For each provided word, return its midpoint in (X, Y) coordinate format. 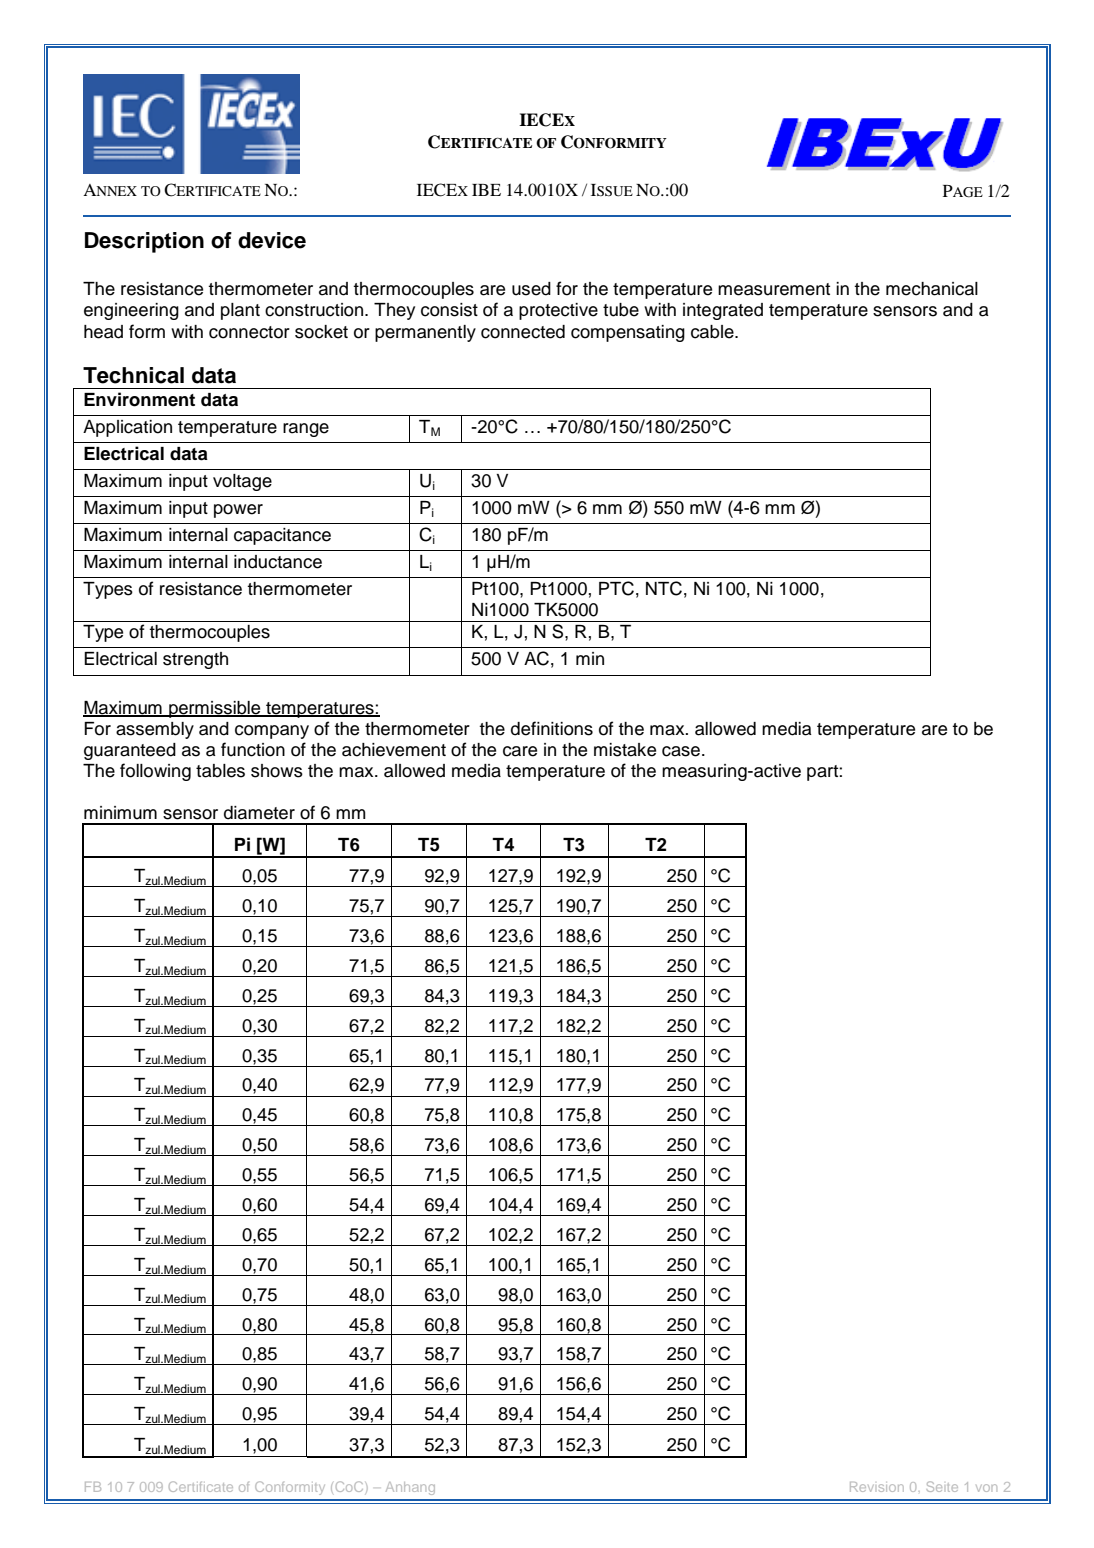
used (531, 289)
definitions (552, 728)
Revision (877, 1487)
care (520, 751)
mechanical (932, 289)
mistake (625, 750)
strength (195, 660)
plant (240, 311)
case (682, 751)
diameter (259, 813)
